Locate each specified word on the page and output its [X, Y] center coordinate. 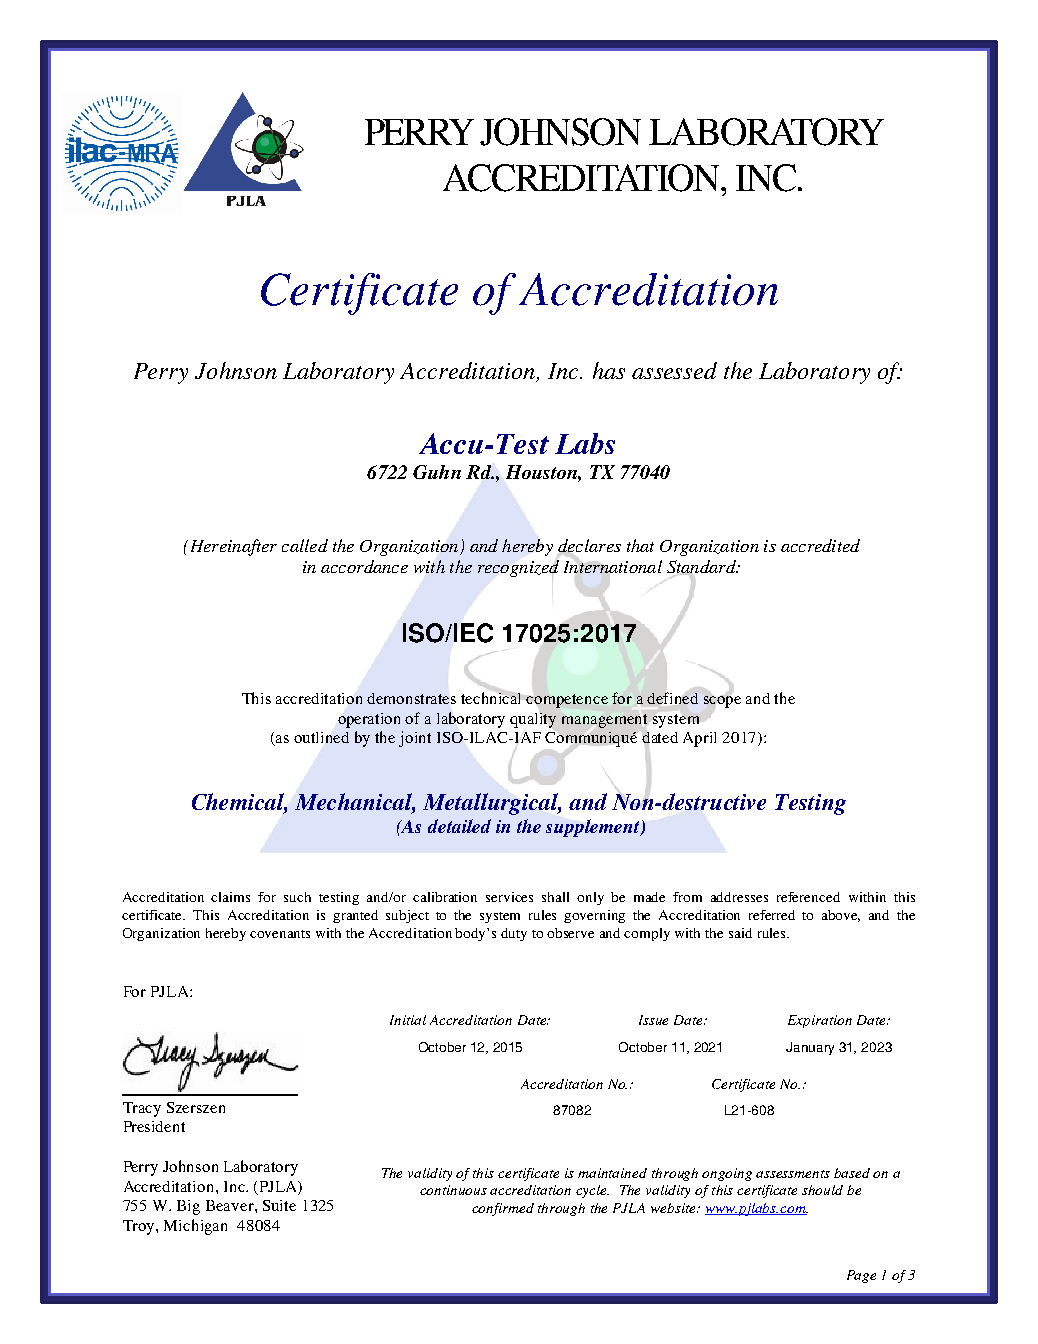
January [810, 1048]
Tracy [142, 1109]
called [305, 545]
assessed [674, 370]
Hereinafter [232, 547]
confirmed [503, 1209]
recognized [518, 570]
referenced [808, 897]
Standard [702, 567]
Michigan [195, 1227]
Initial [408, 1020]
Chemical [239, 803]
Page [861, 1276]
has [609, 370]
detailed [459, 826]
